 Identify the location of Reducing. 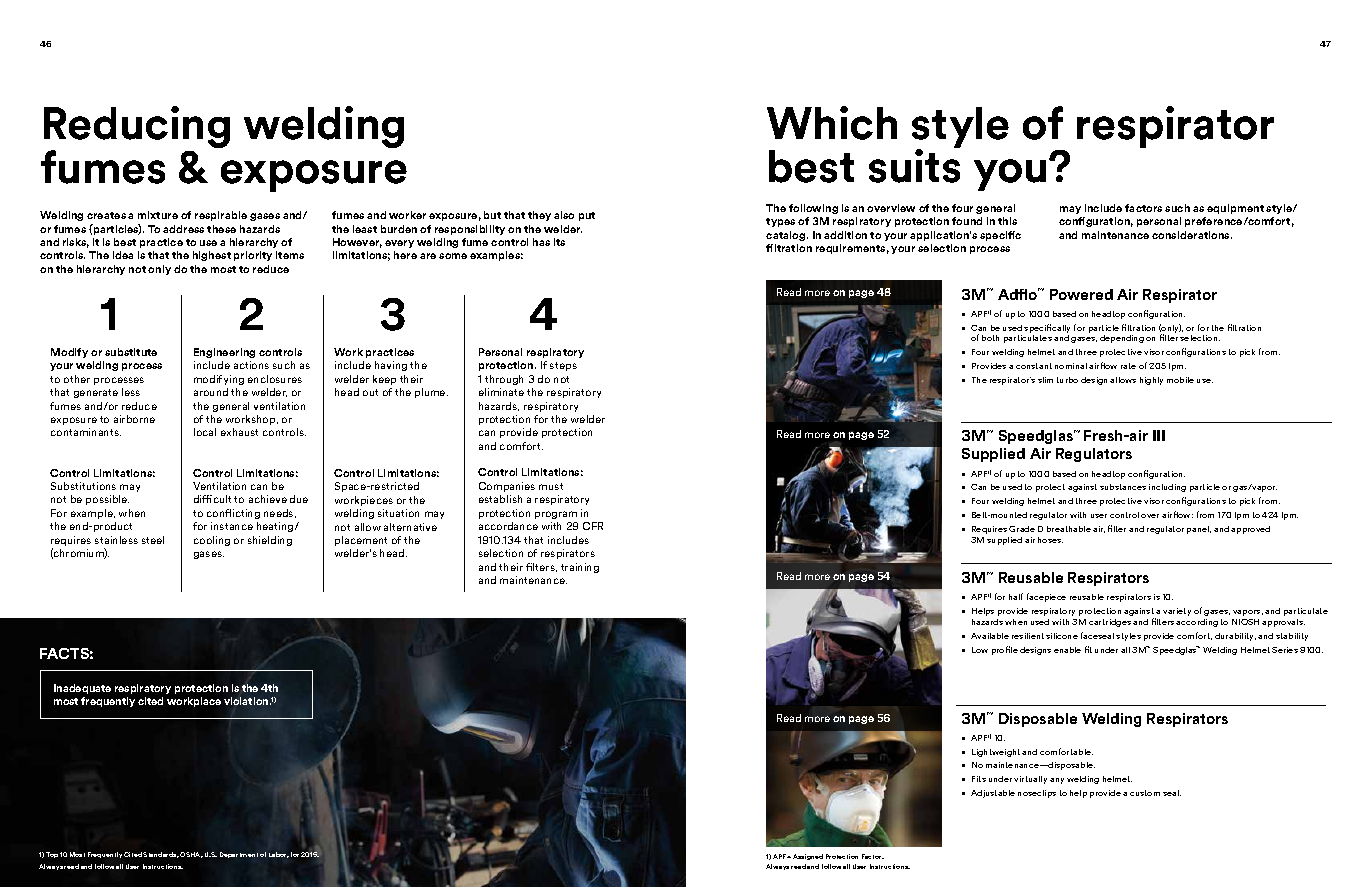
(137, 128).
